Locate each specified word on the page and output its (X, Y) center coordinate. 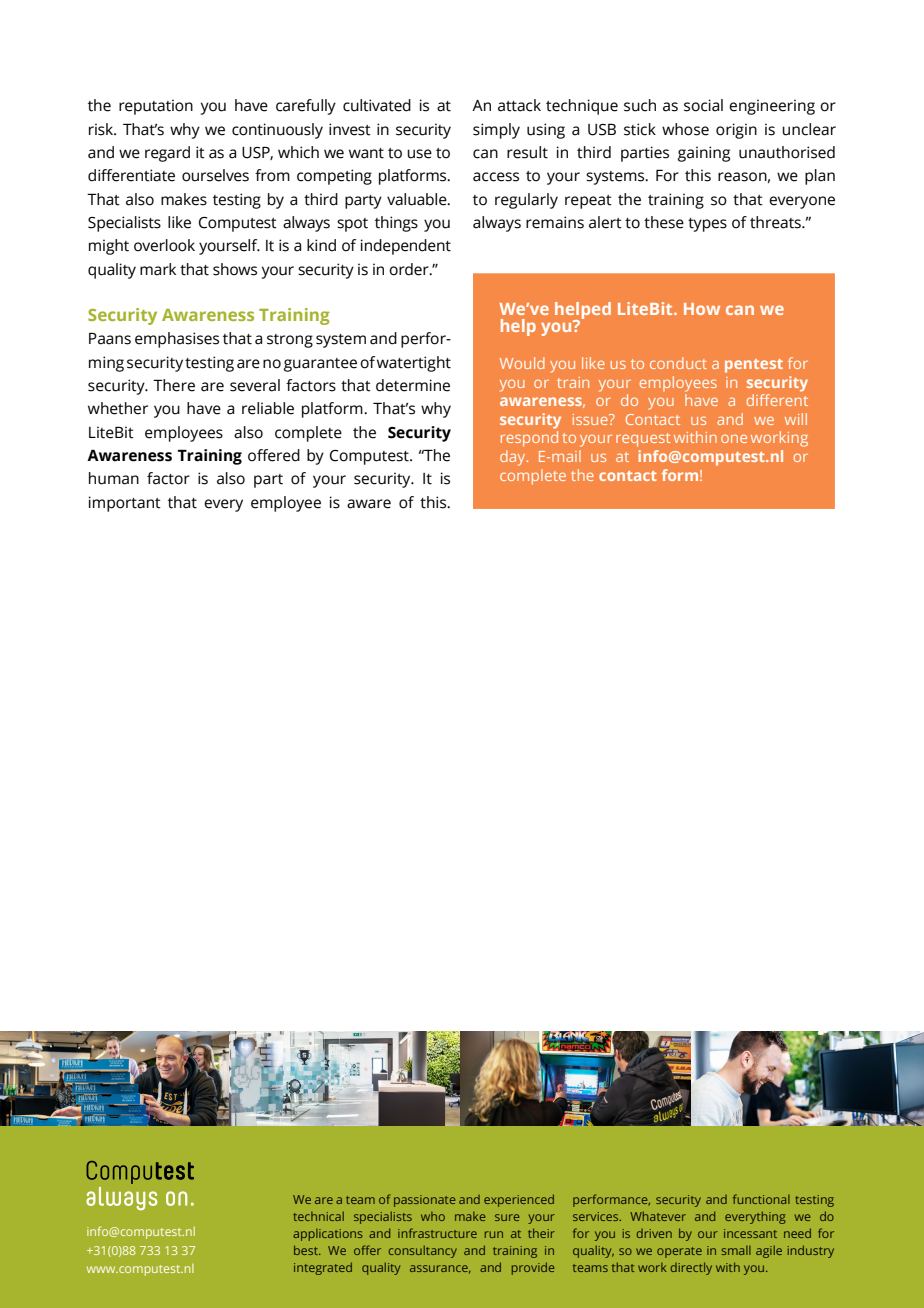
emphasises (177, 340)
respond (529, 439)
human (114, 478)
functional (761, 1199)
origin (736, 131)
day (514, 458)
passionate (424, 1201)
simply (496, 131)
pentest (754, 366)
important (125, 504)
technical (318, 1216)
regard (167, 154)
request (643, 440)
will (796, 419)
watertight (414, 364)
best (307, 1250)
